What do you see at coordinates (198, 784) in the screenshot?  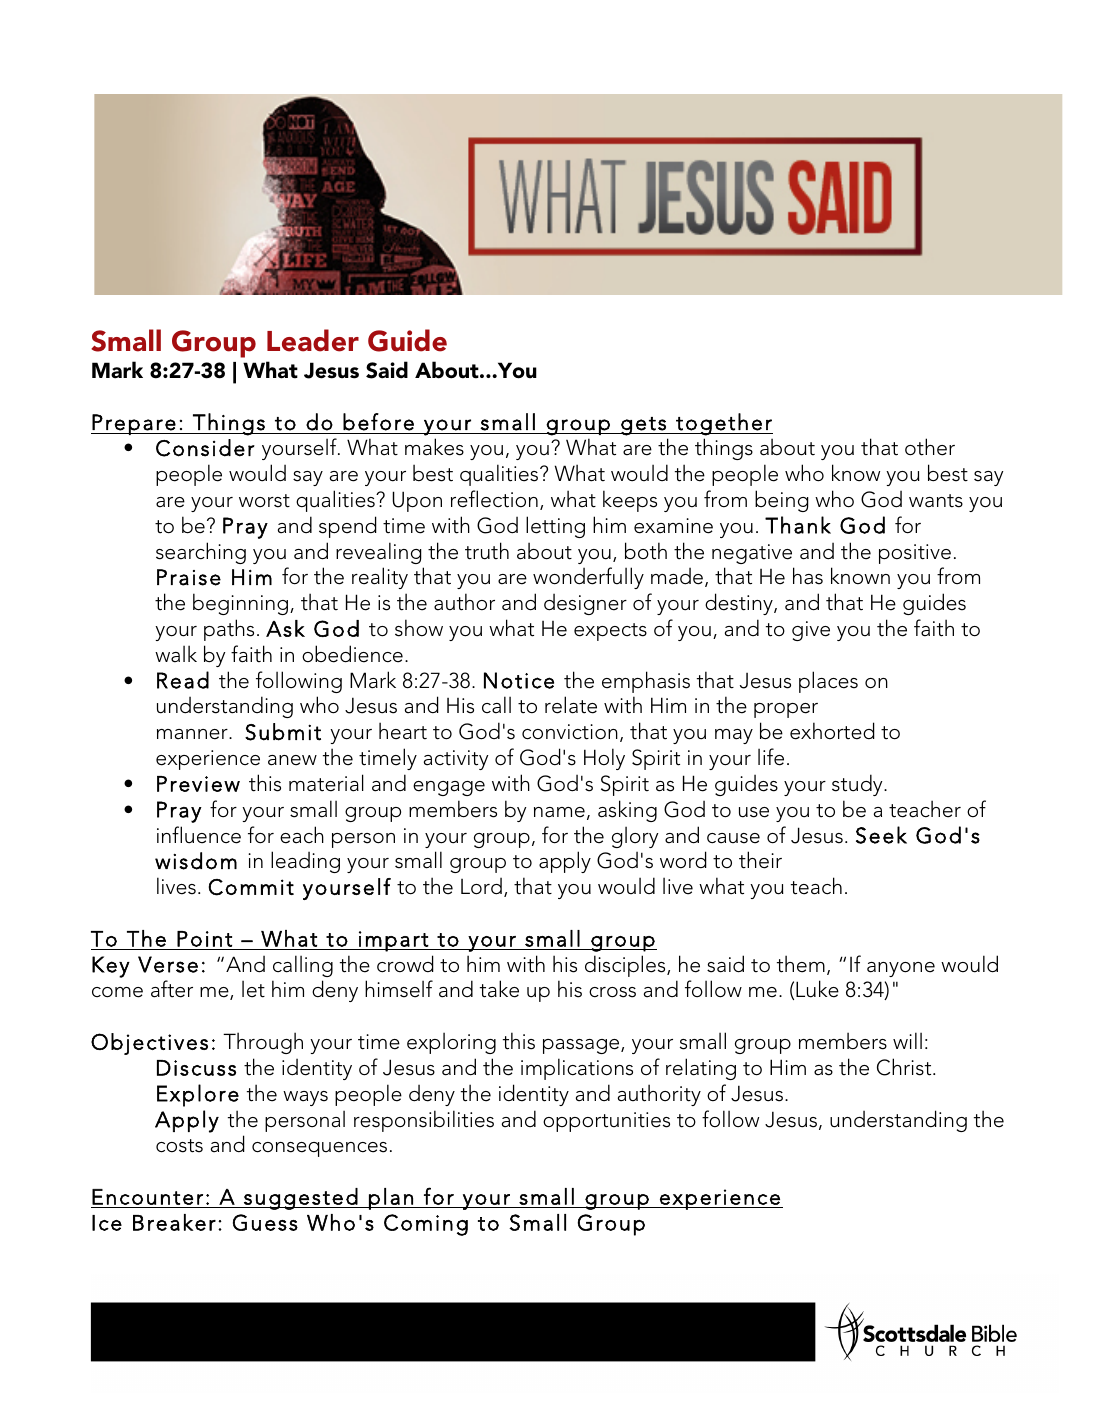 I see `Preview` at bounding box center [198, 784].
